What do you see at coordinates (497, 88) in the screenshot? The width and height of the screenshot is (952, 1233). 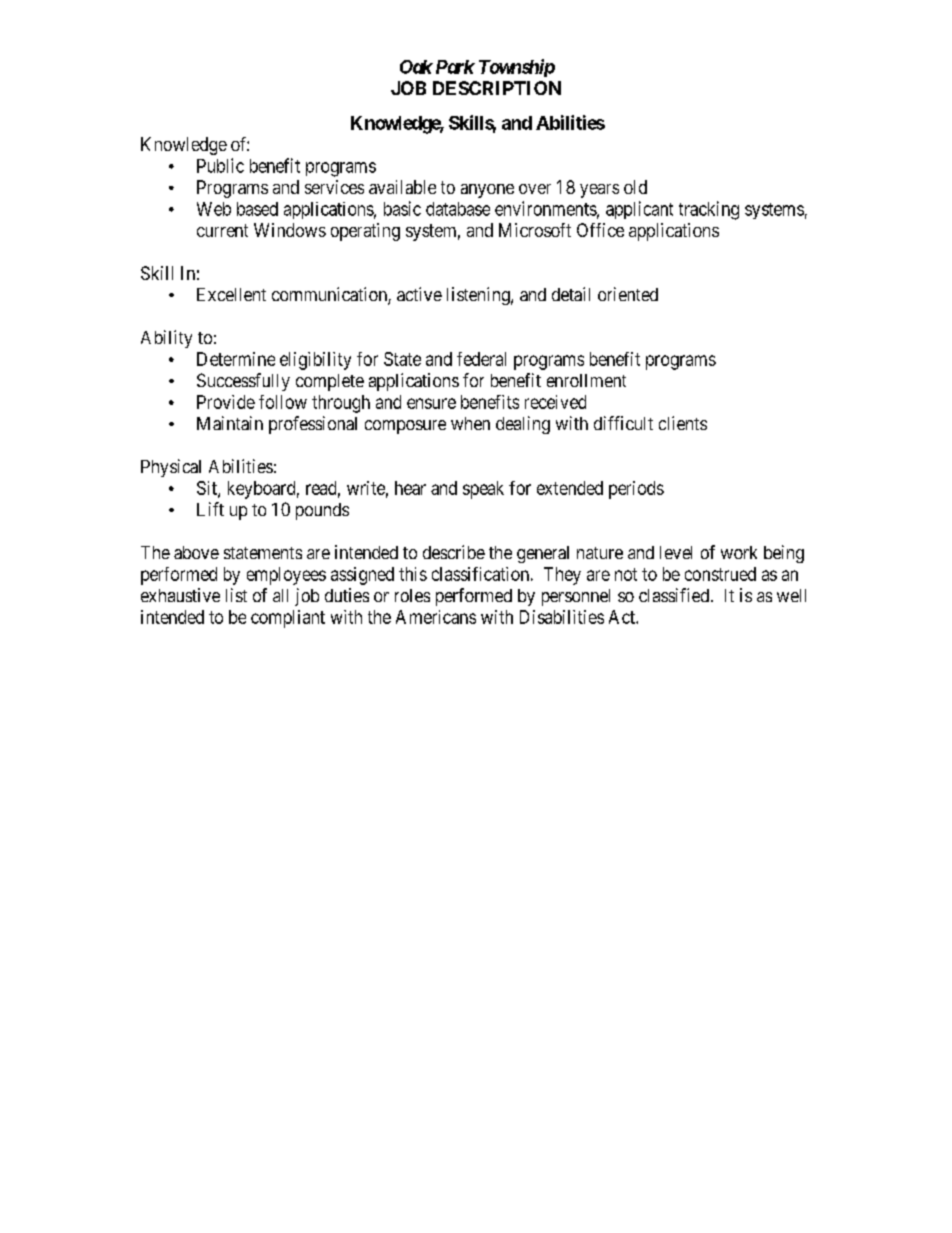 I see `DESCRIPTION` at bounding box center [497, 88].
